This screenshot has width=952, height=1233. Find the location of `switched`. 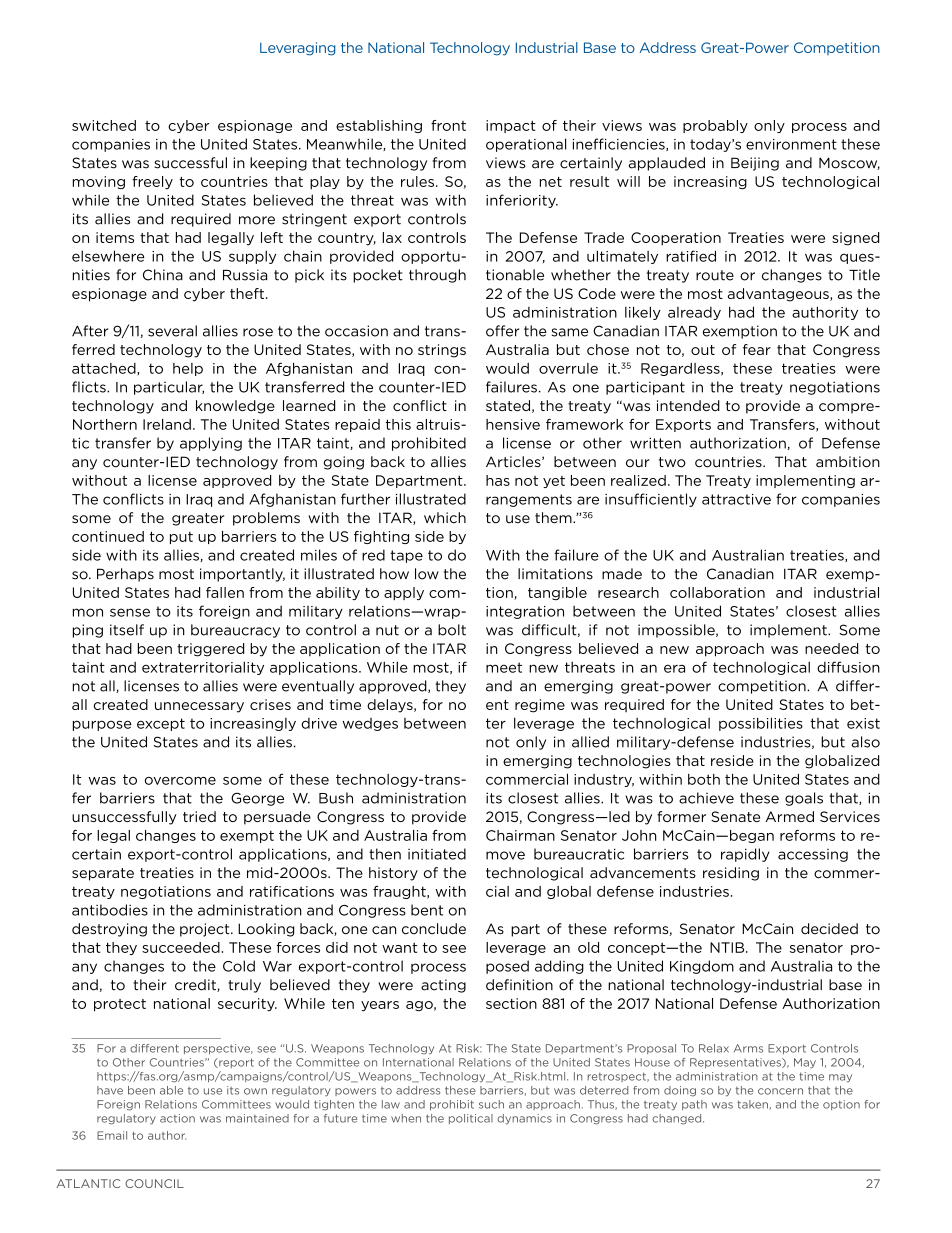

switched is located at coordinates (104, 125).
